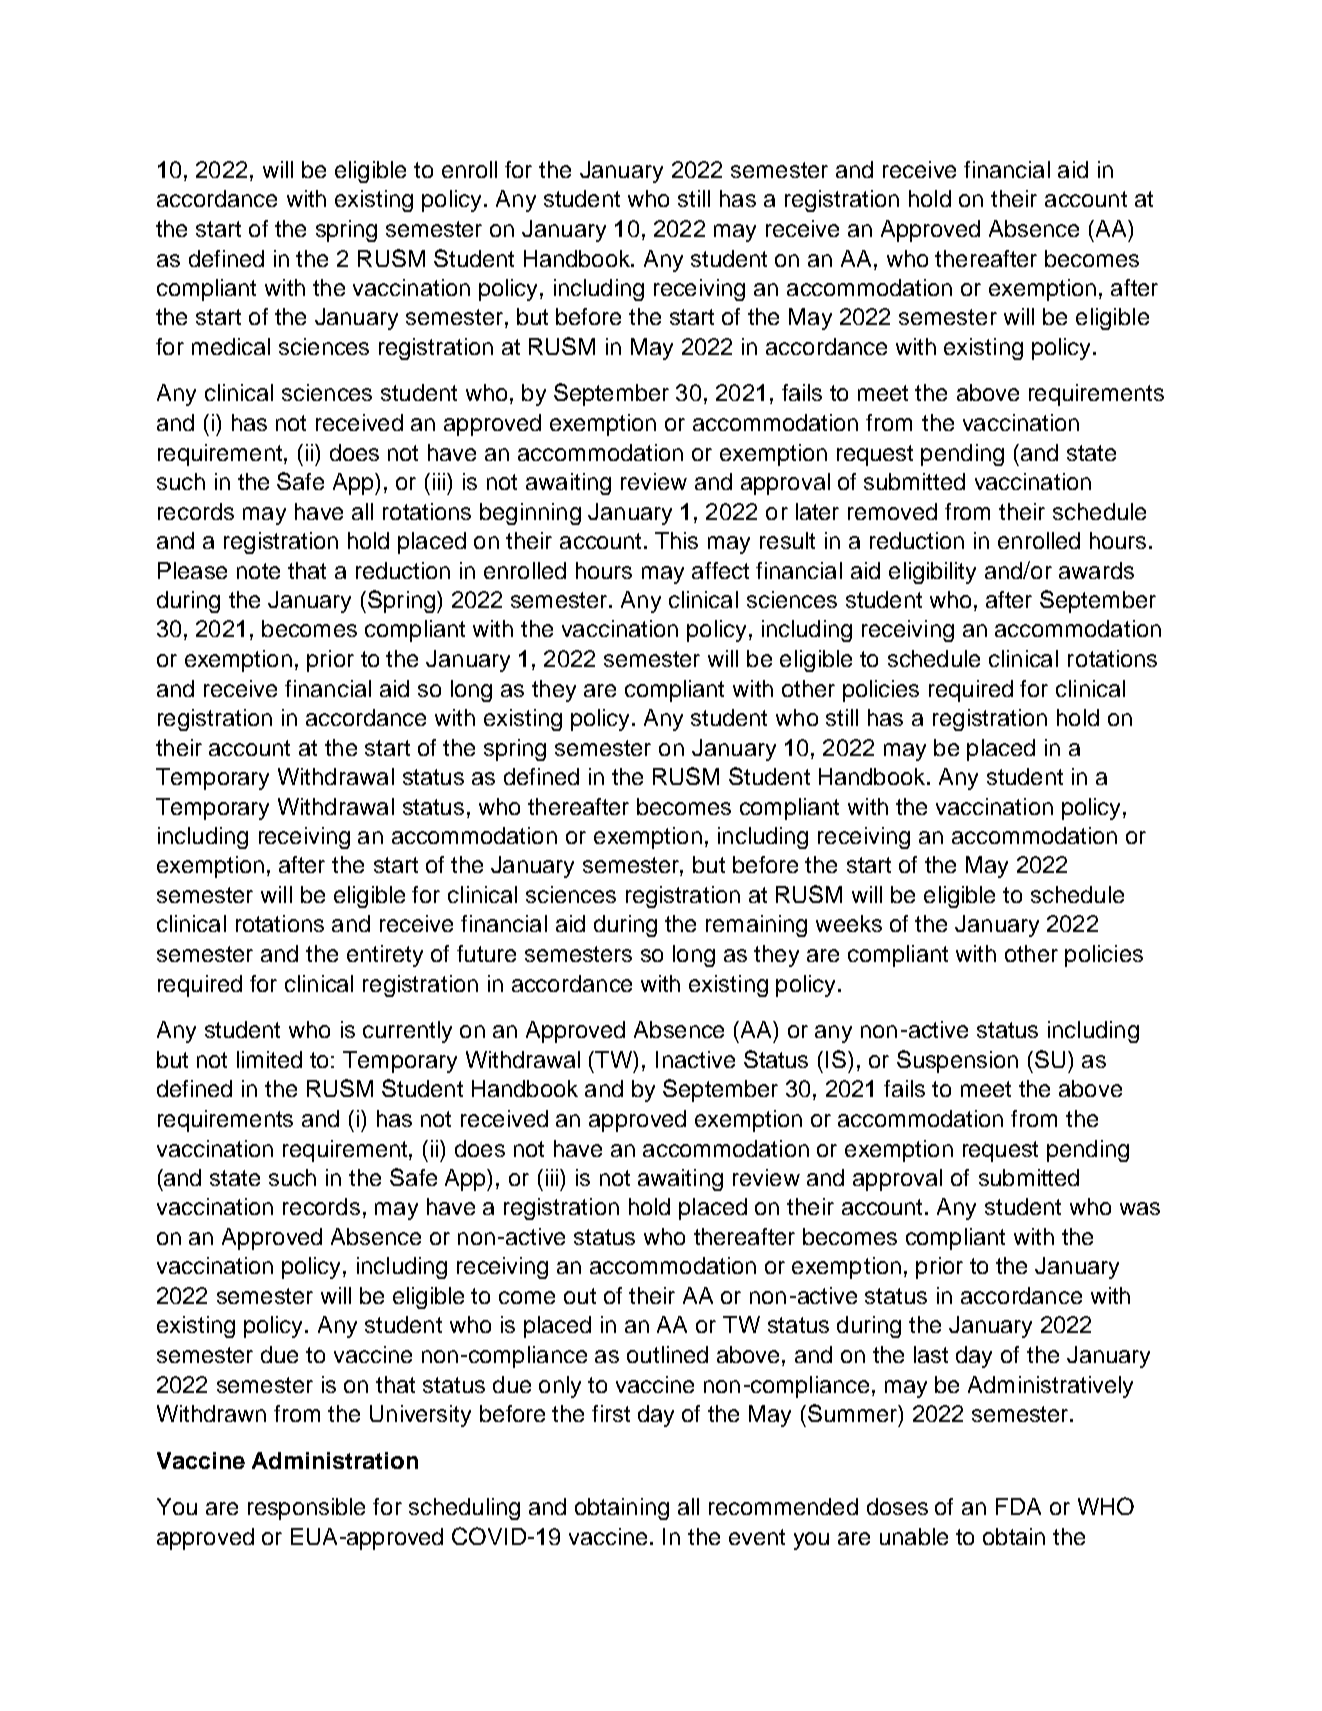  What do you see at coordinates (757, 1537) in the screenshot?
I see `event` at bounding box center [757, 1537].
